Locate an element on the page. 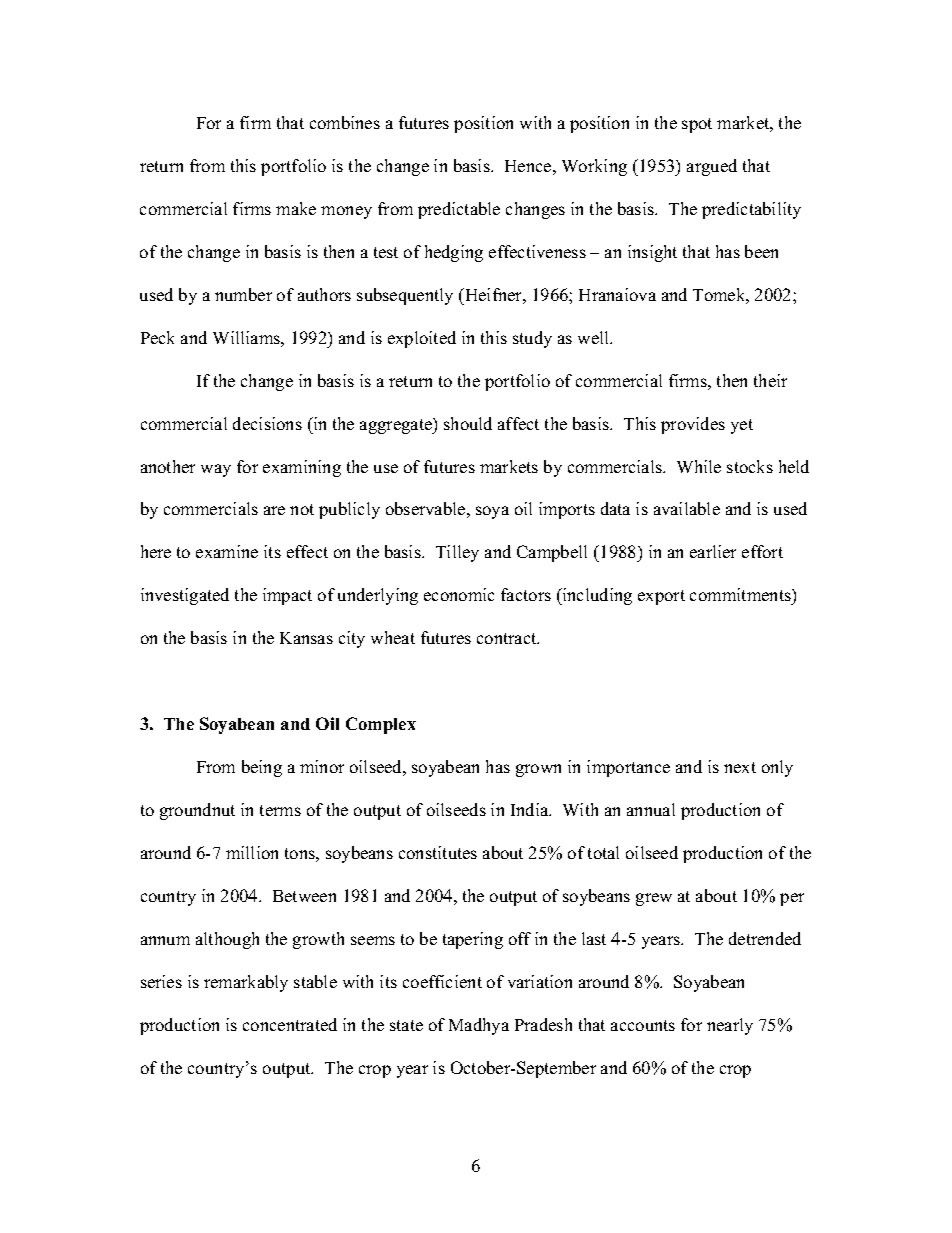 Image resolution: width=952 pixels, height=1233 pixels. exploited is located at coordinates (422, 339).
